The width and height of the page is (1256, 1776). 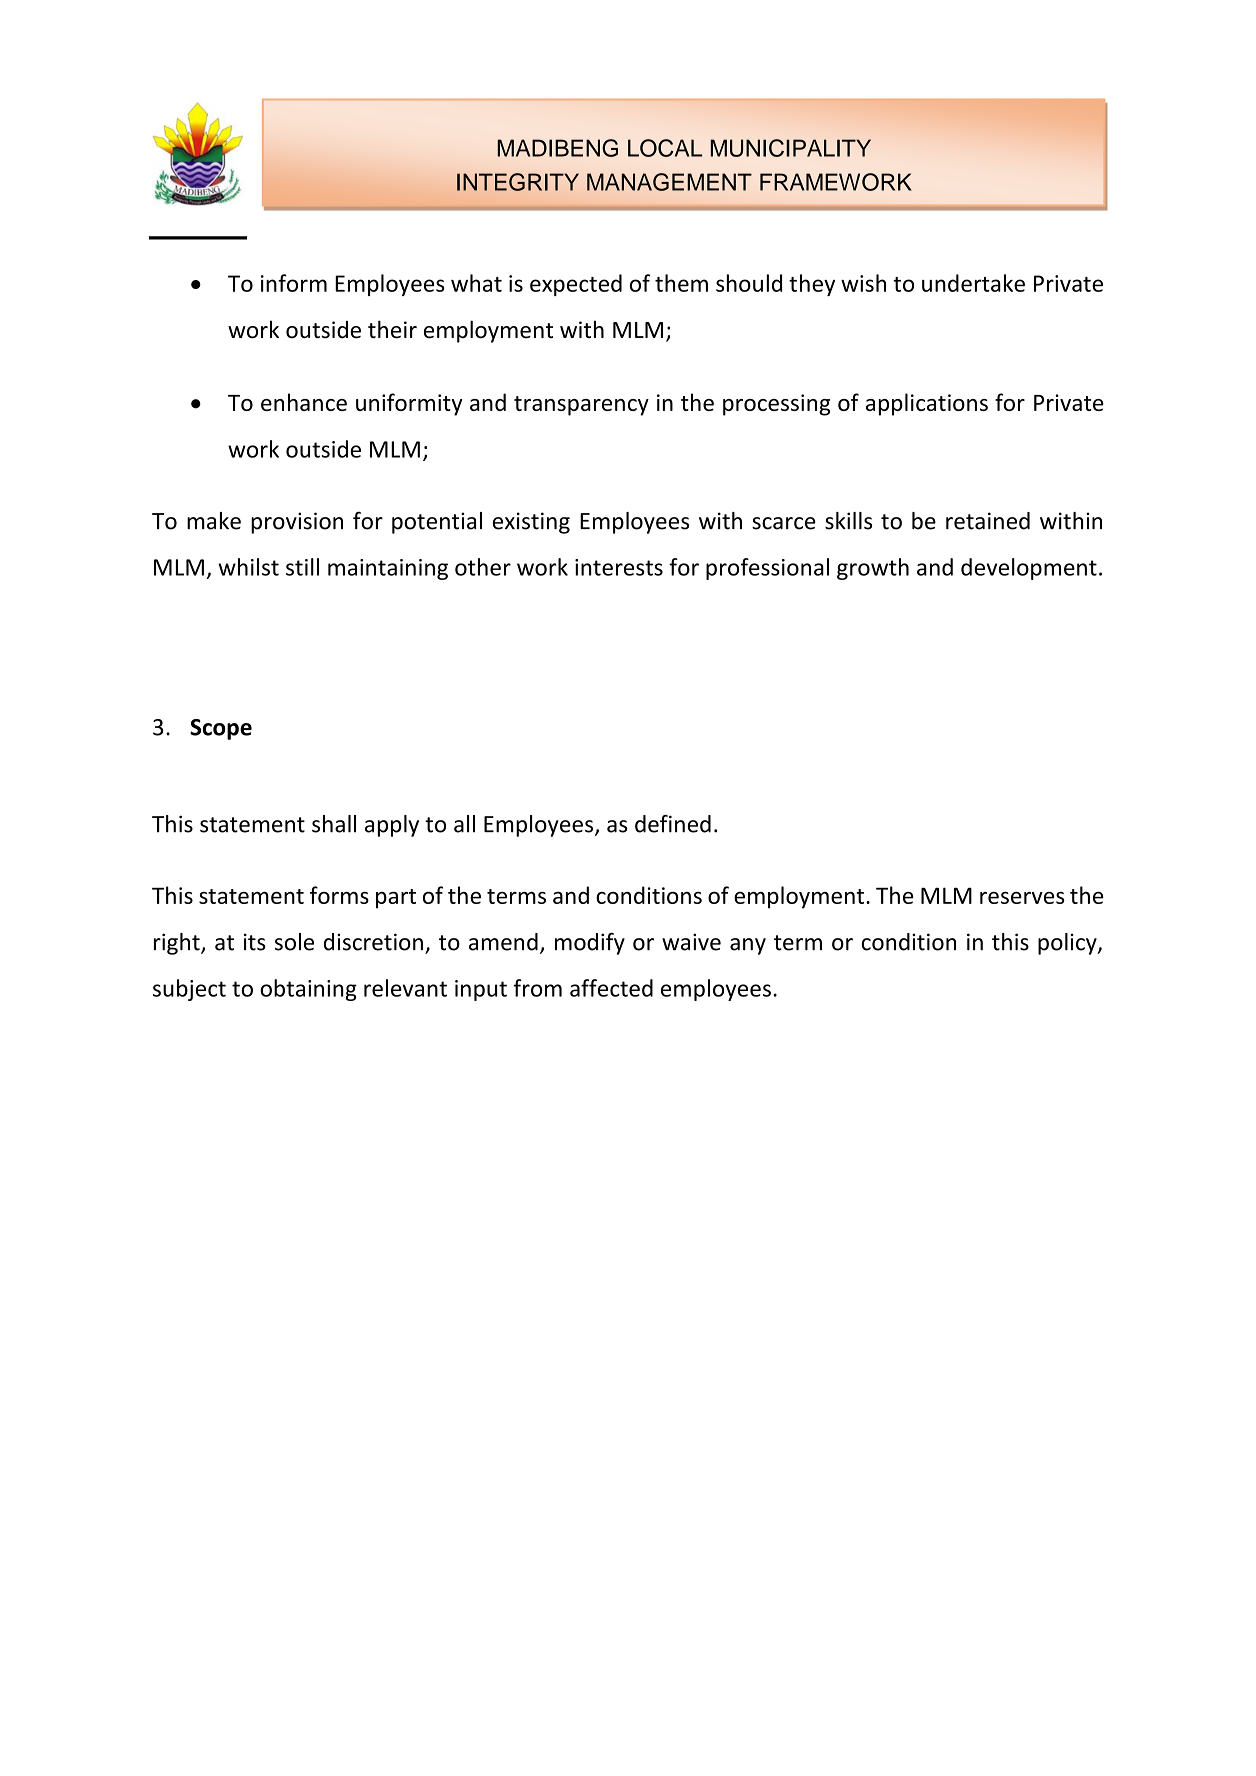 I want to click on MUNICIPALITY, so click(x=791, y=148).
